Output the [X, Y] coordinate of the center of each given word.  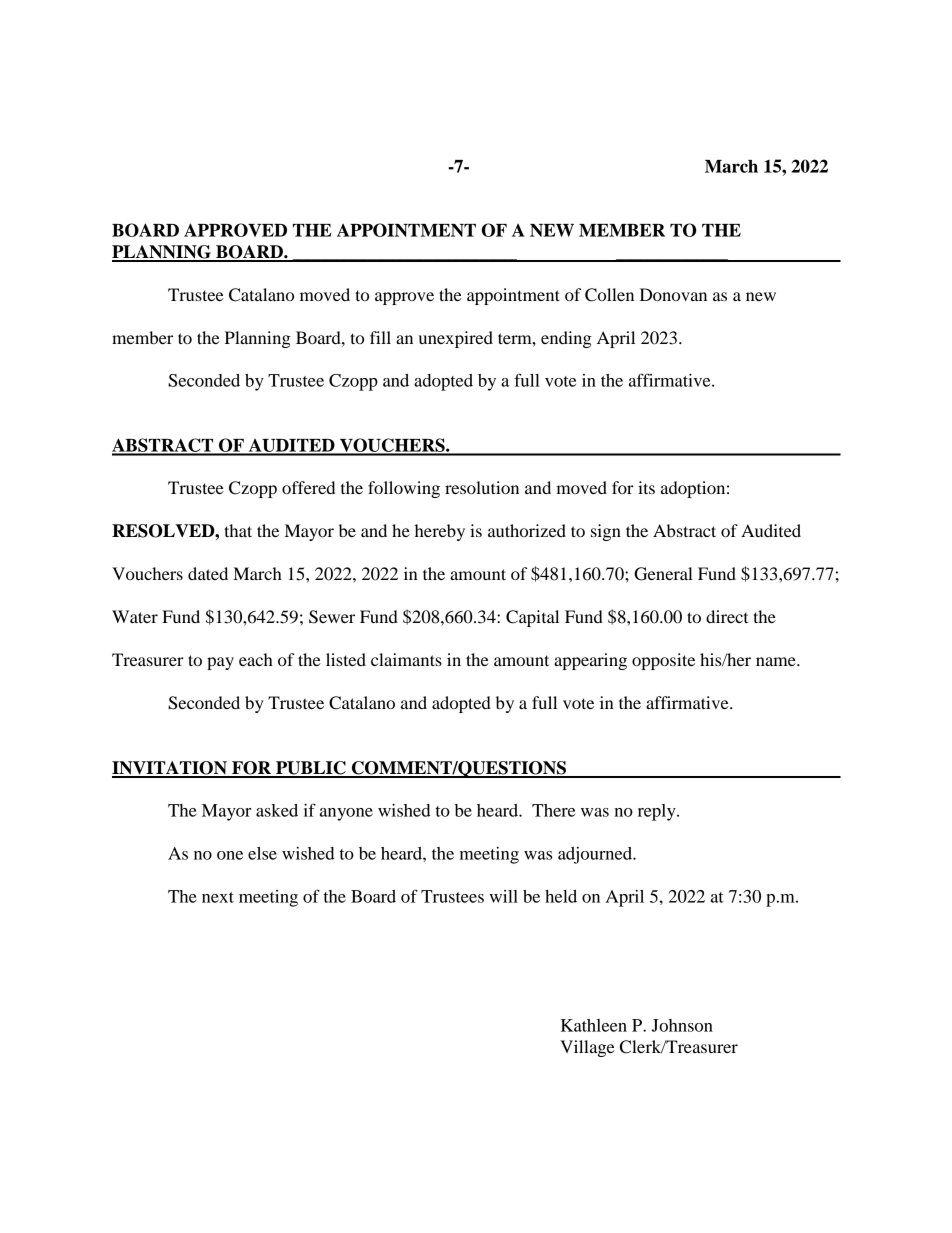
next [218, 897]
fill [380, 337]
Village [587, 1048]
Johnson [682, 1025]
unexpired [456, 339]
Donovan [673, 294]
